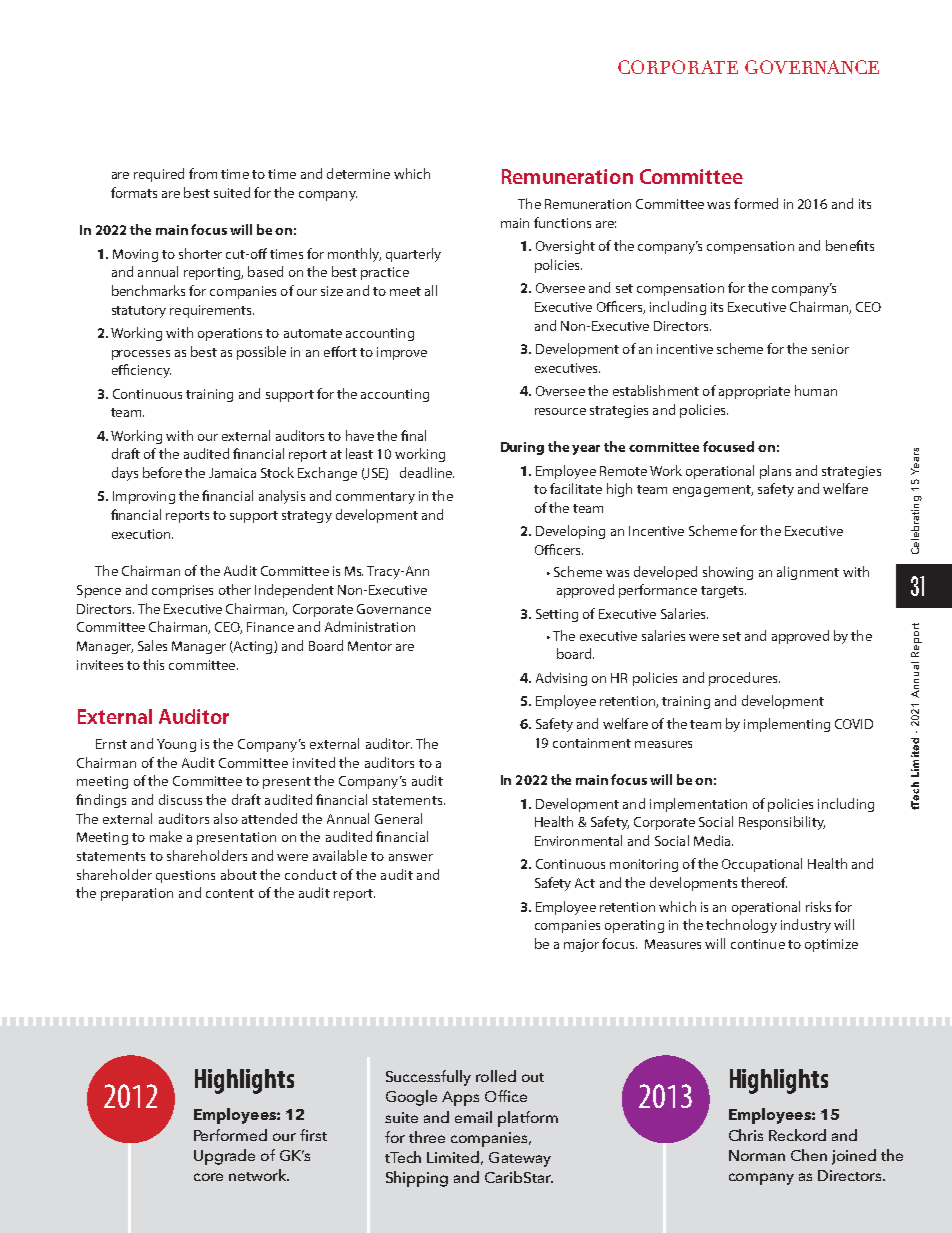 This image has height=1233, width=952. What do you see at coordinates (775, 472) in the image?
I see `plans` at bounding box center [775, 472].
